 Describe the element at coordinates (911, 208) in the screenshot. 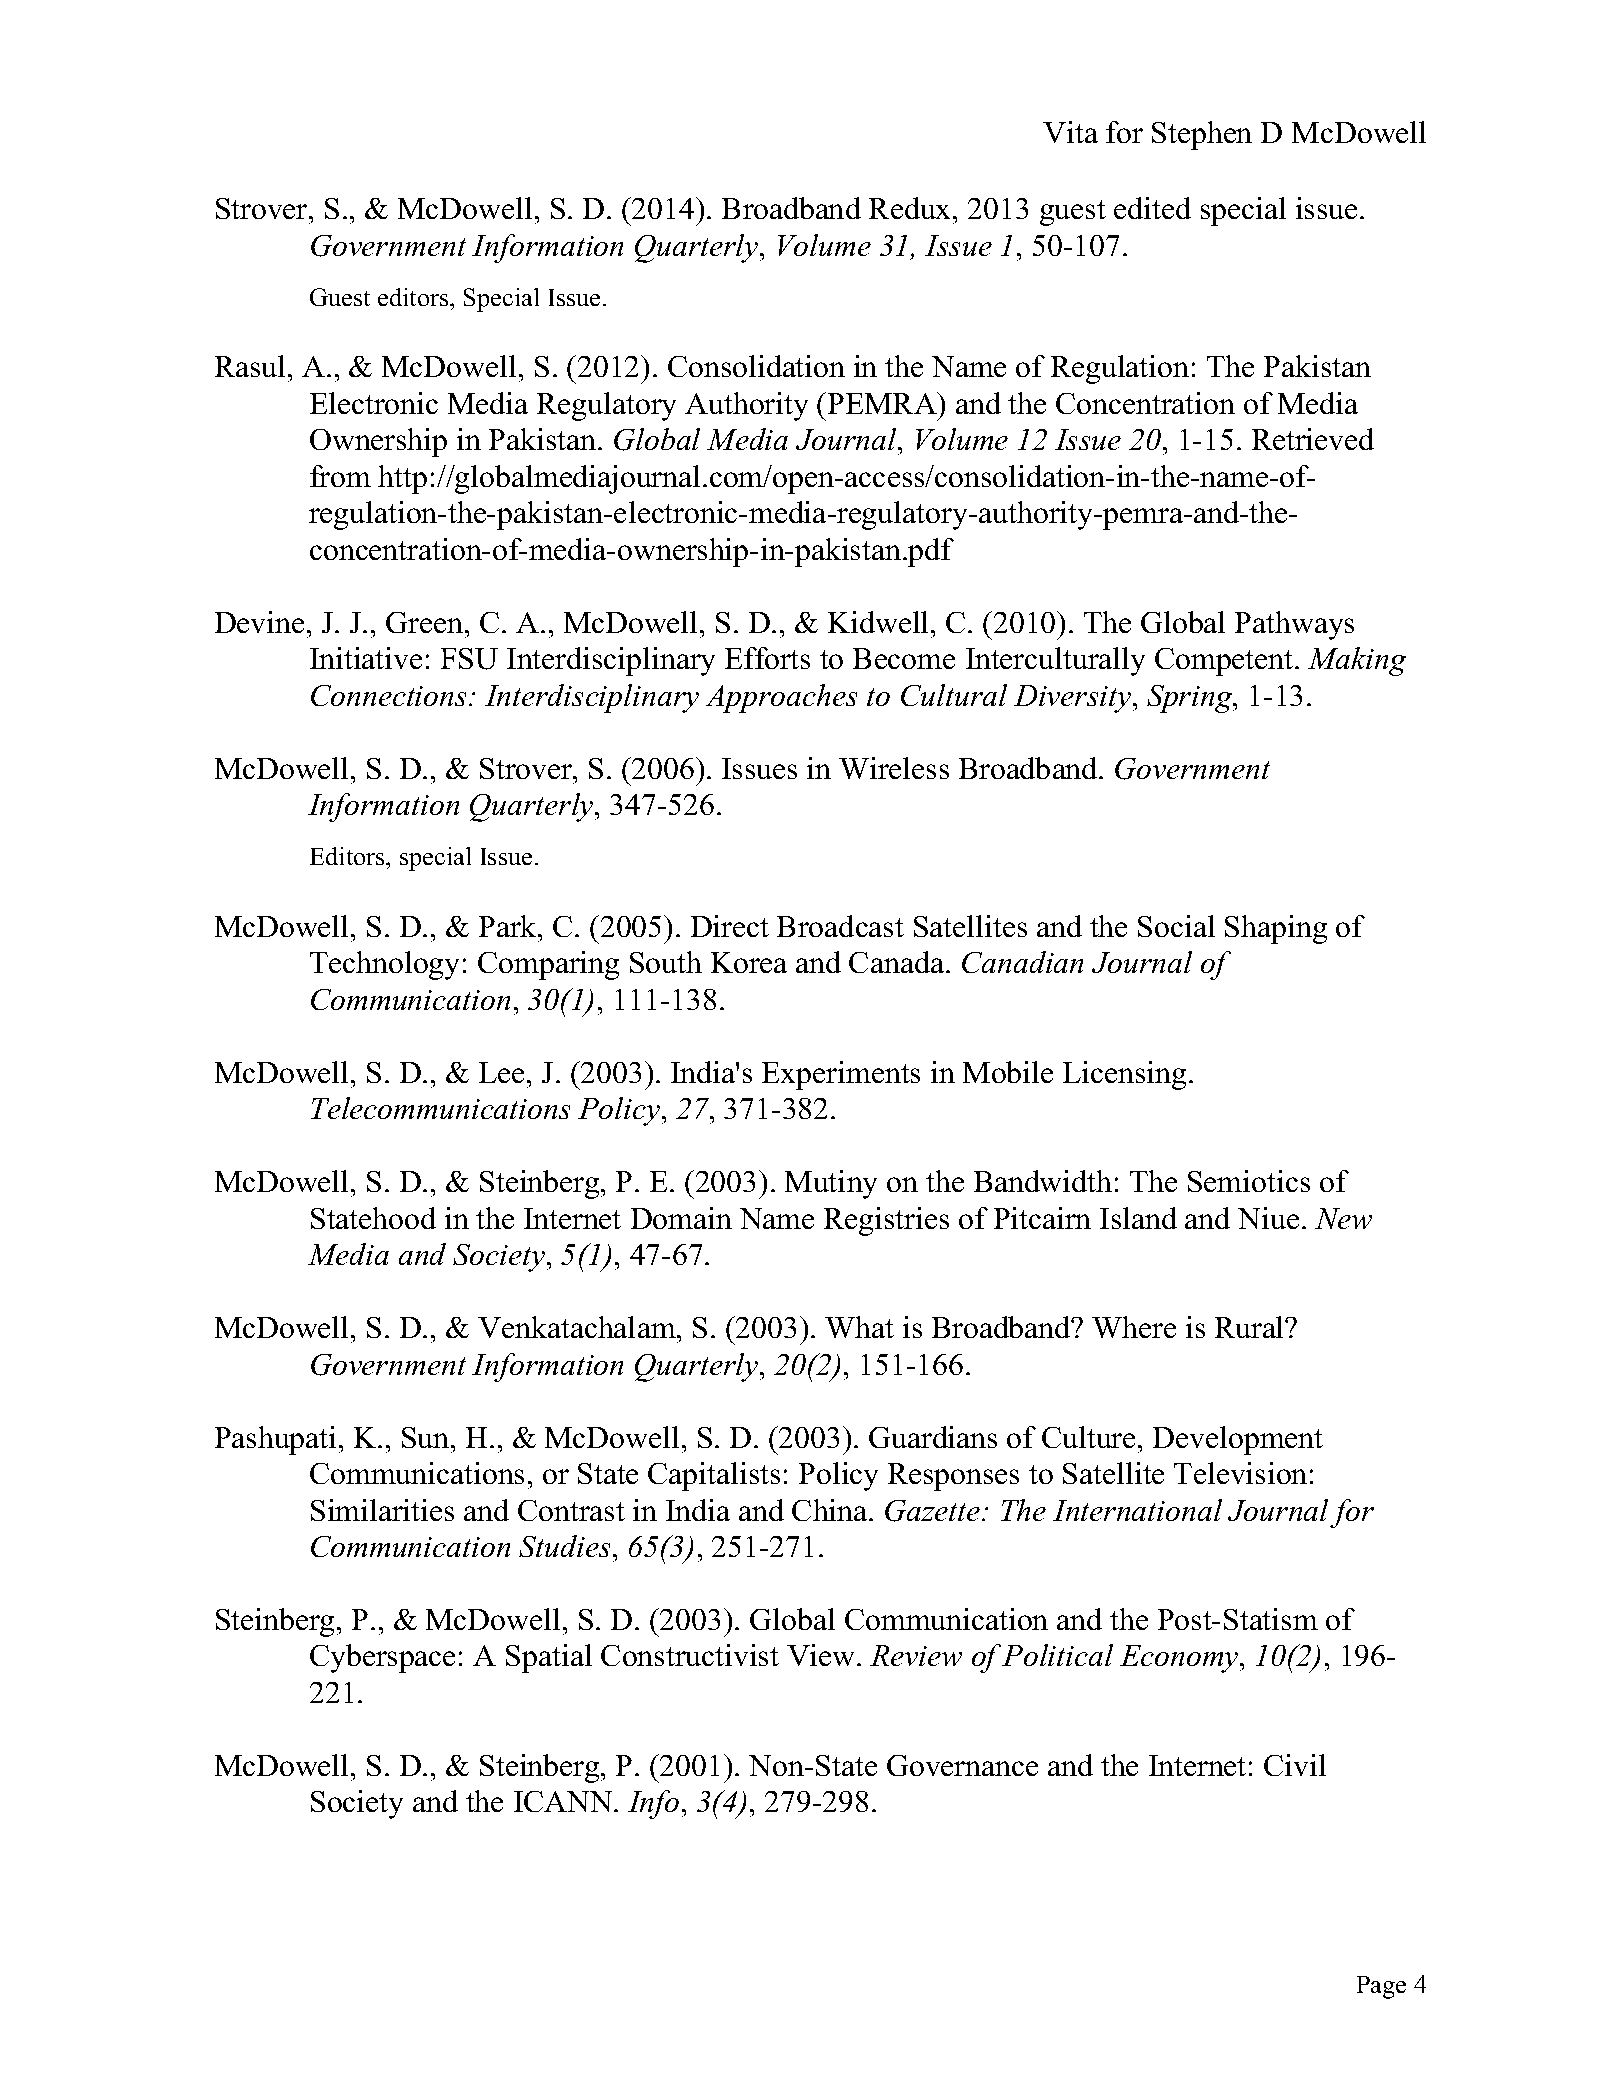

I see `Redux` at that location.
